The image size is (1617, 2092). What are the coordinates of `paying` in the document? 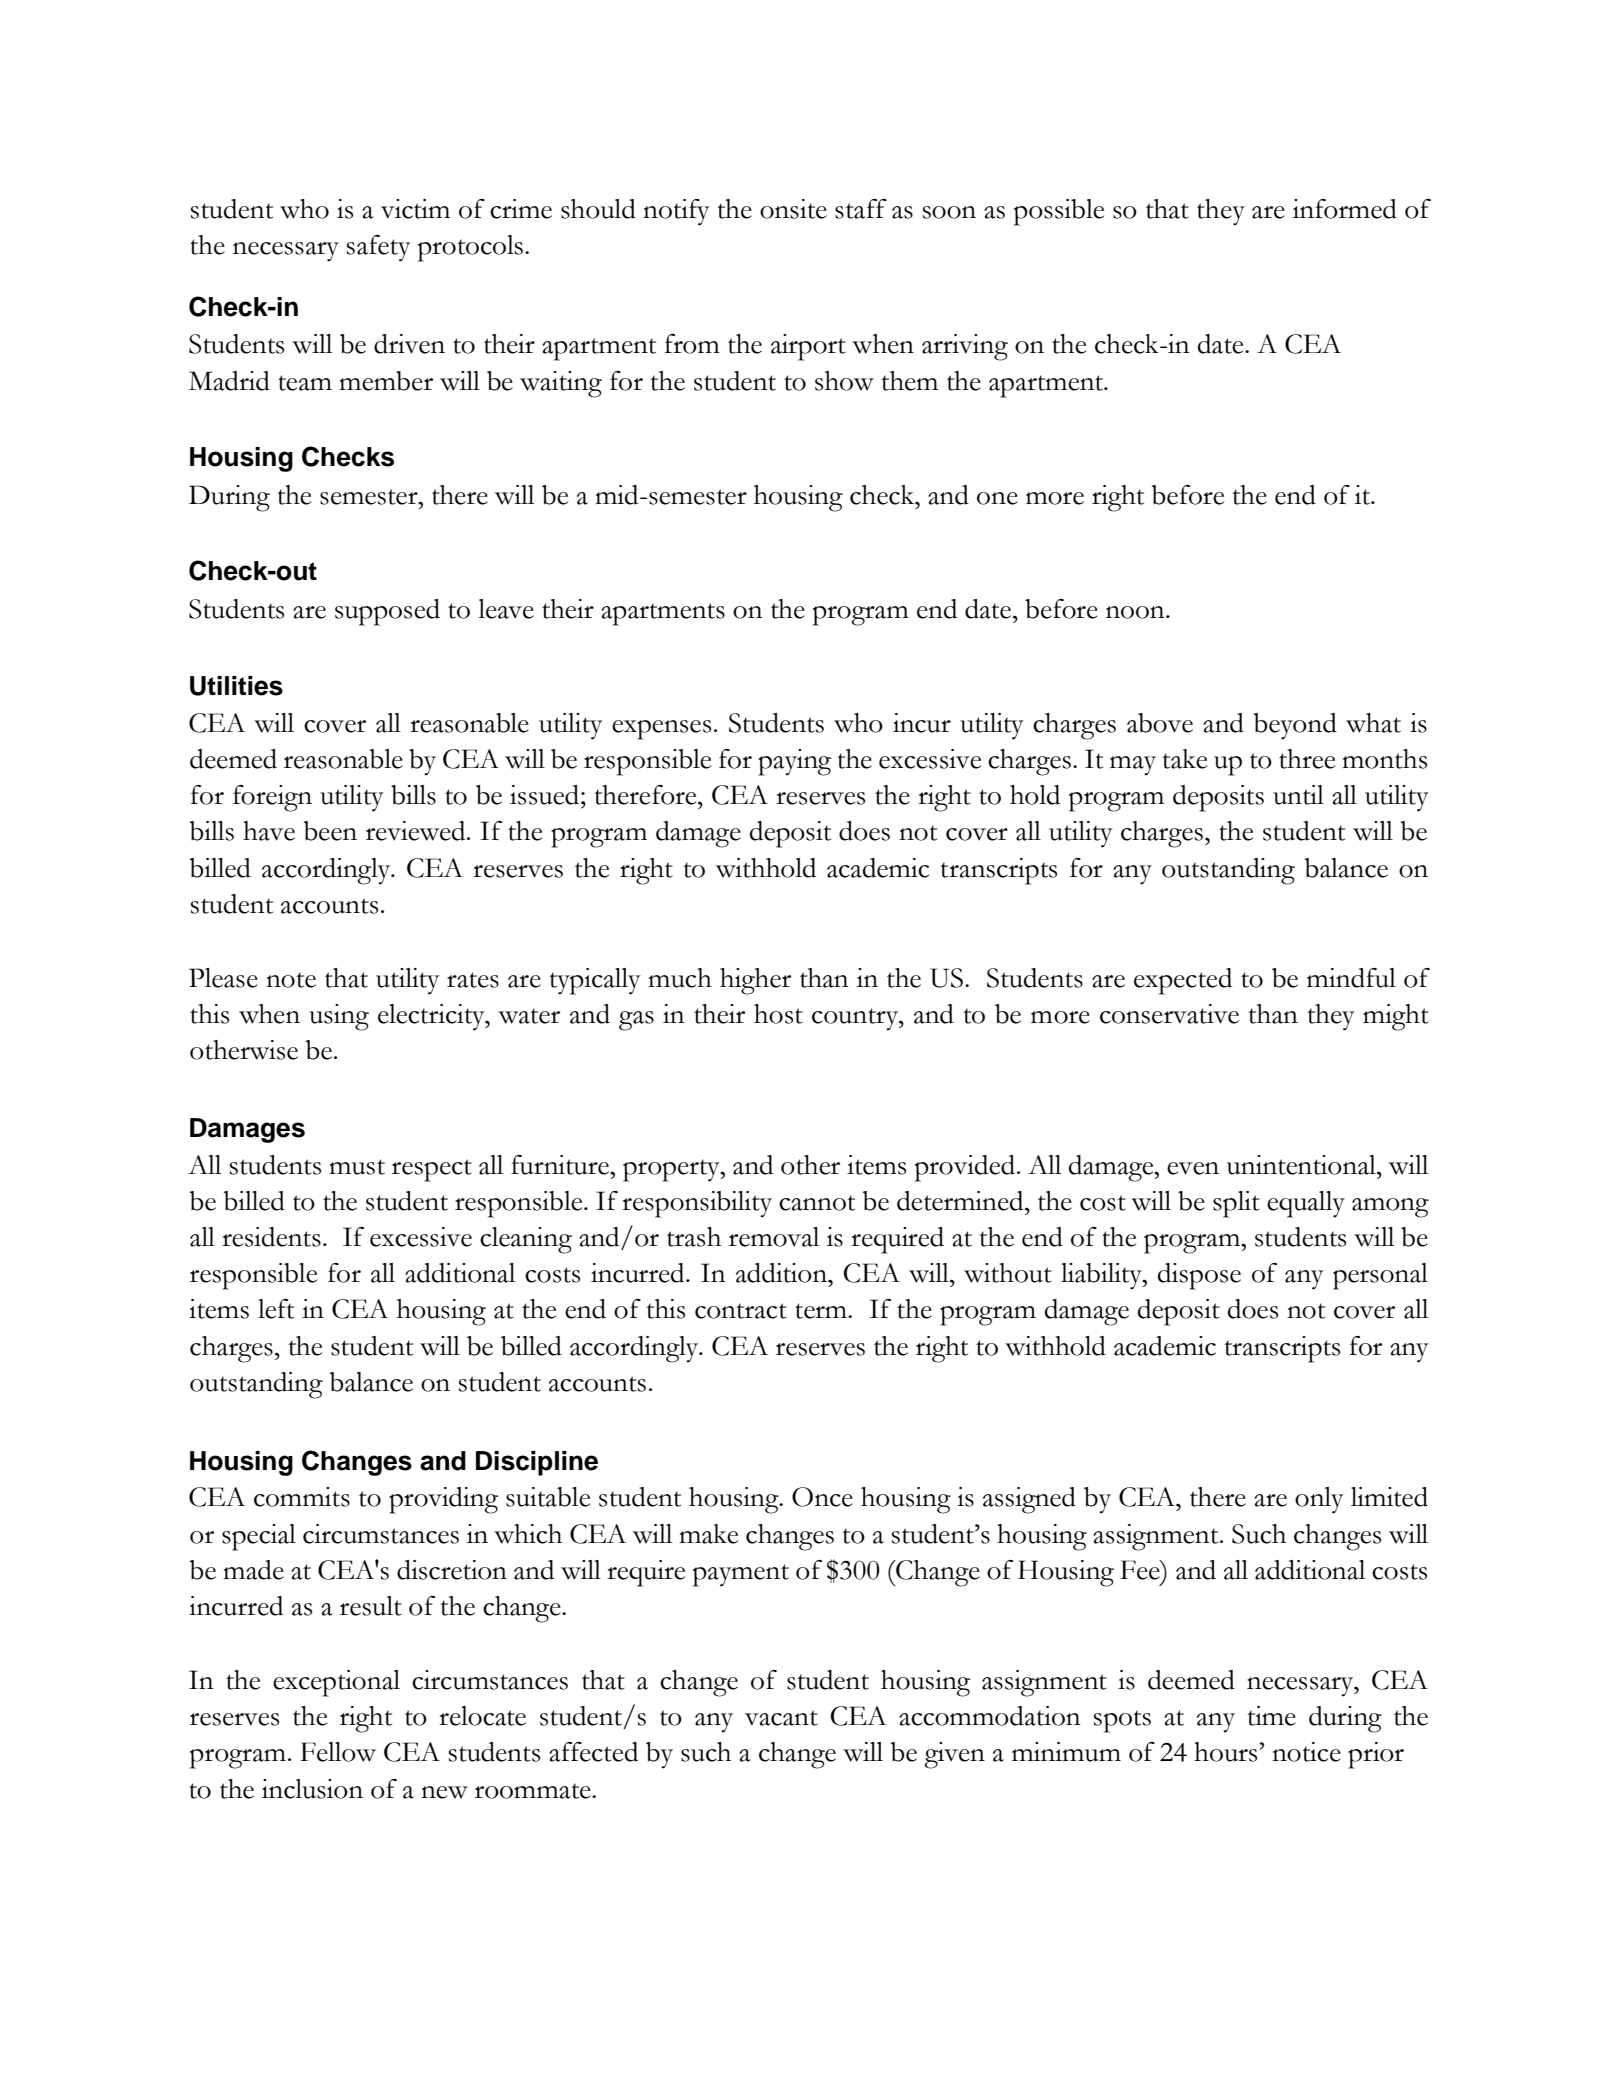 It's located at (794, 762).
